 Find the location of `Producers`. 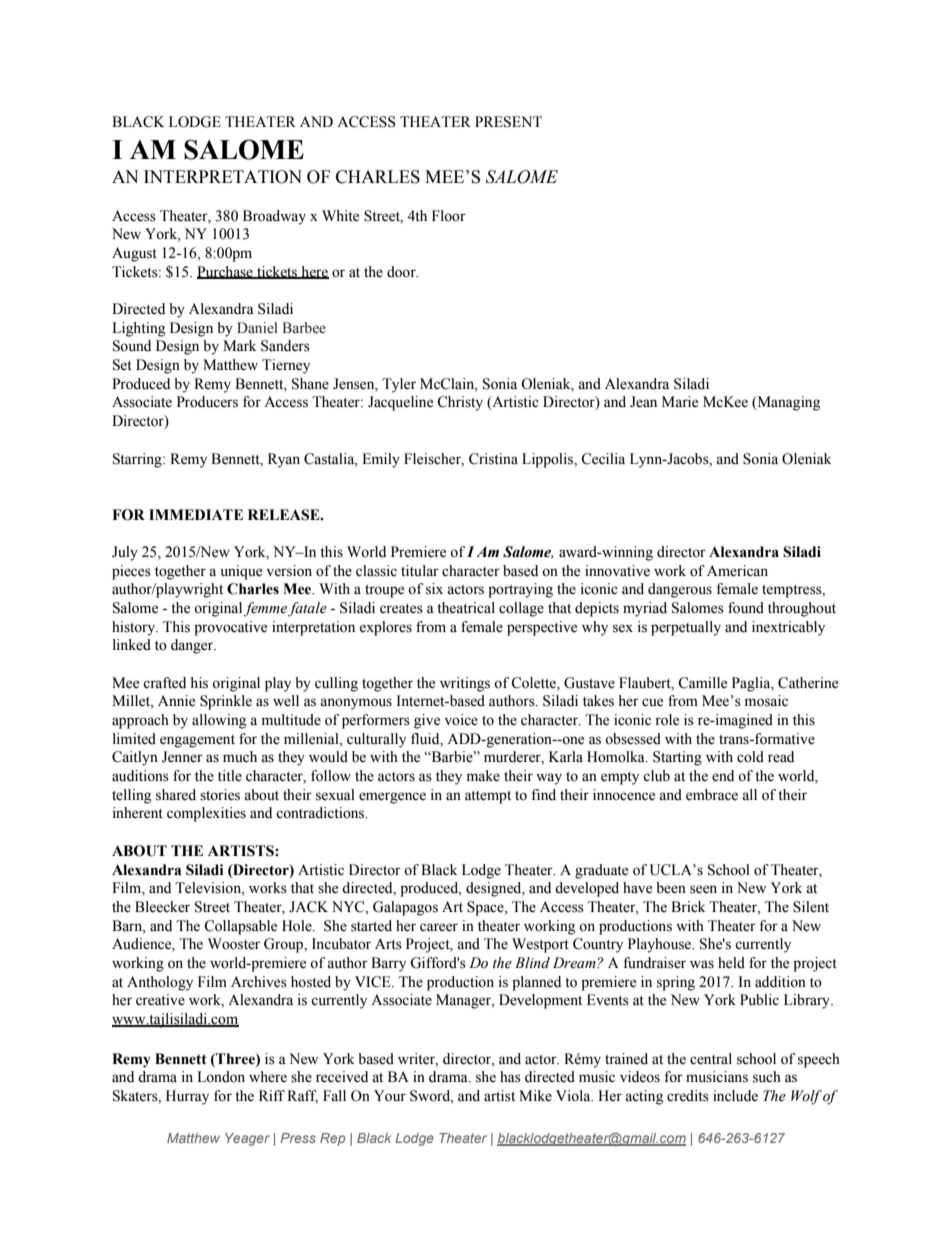

Producers is located at coordinates (207, 402).
